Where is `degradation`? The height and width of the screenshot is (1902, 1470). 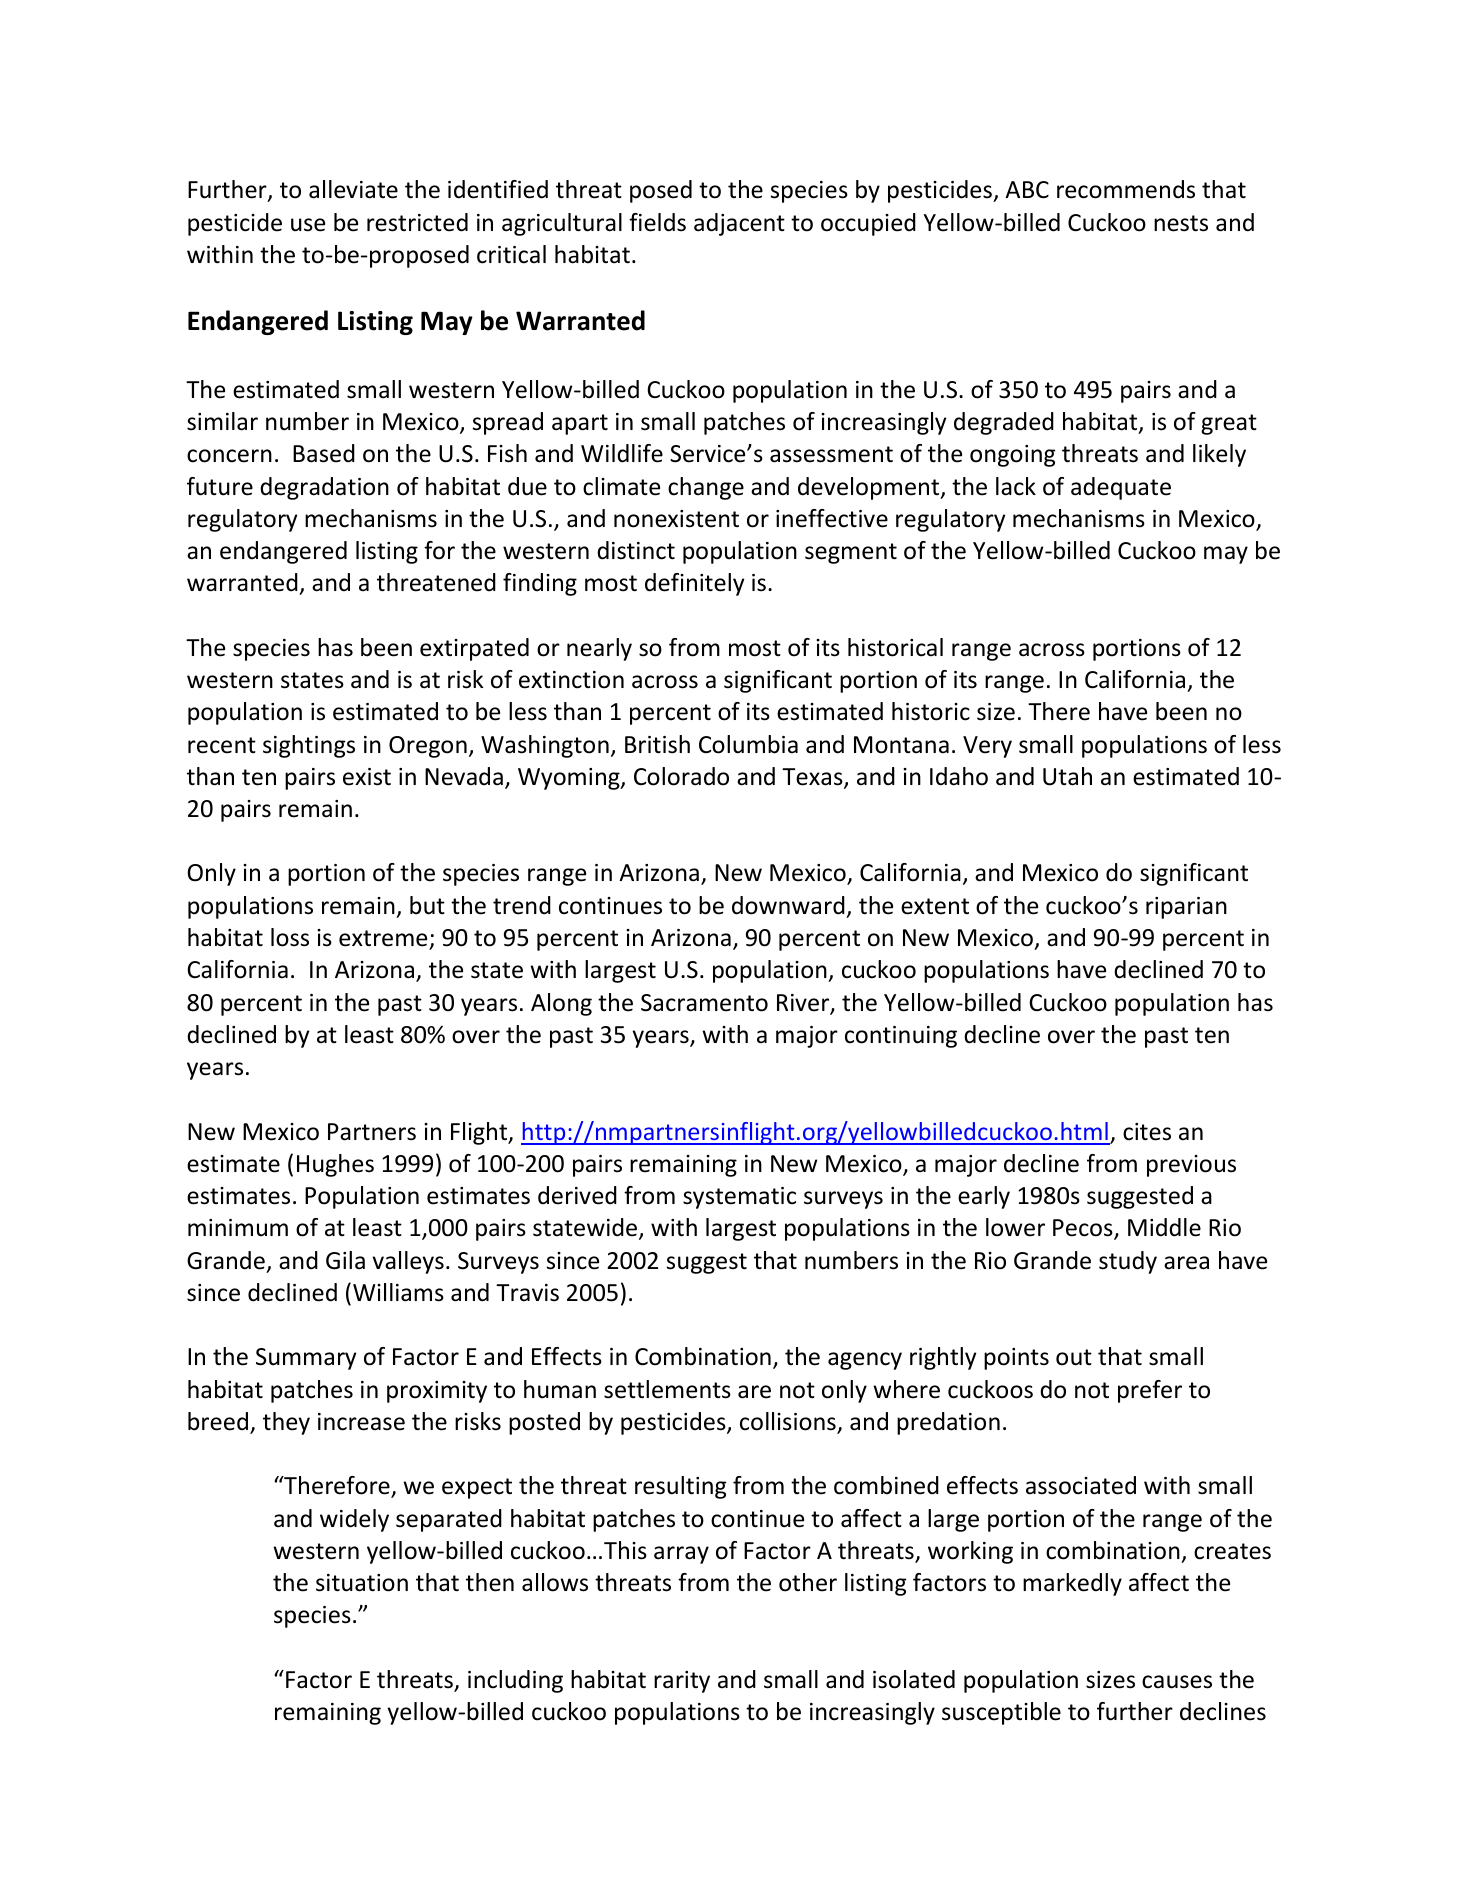 degradation is located at coordinates (324, 488).
